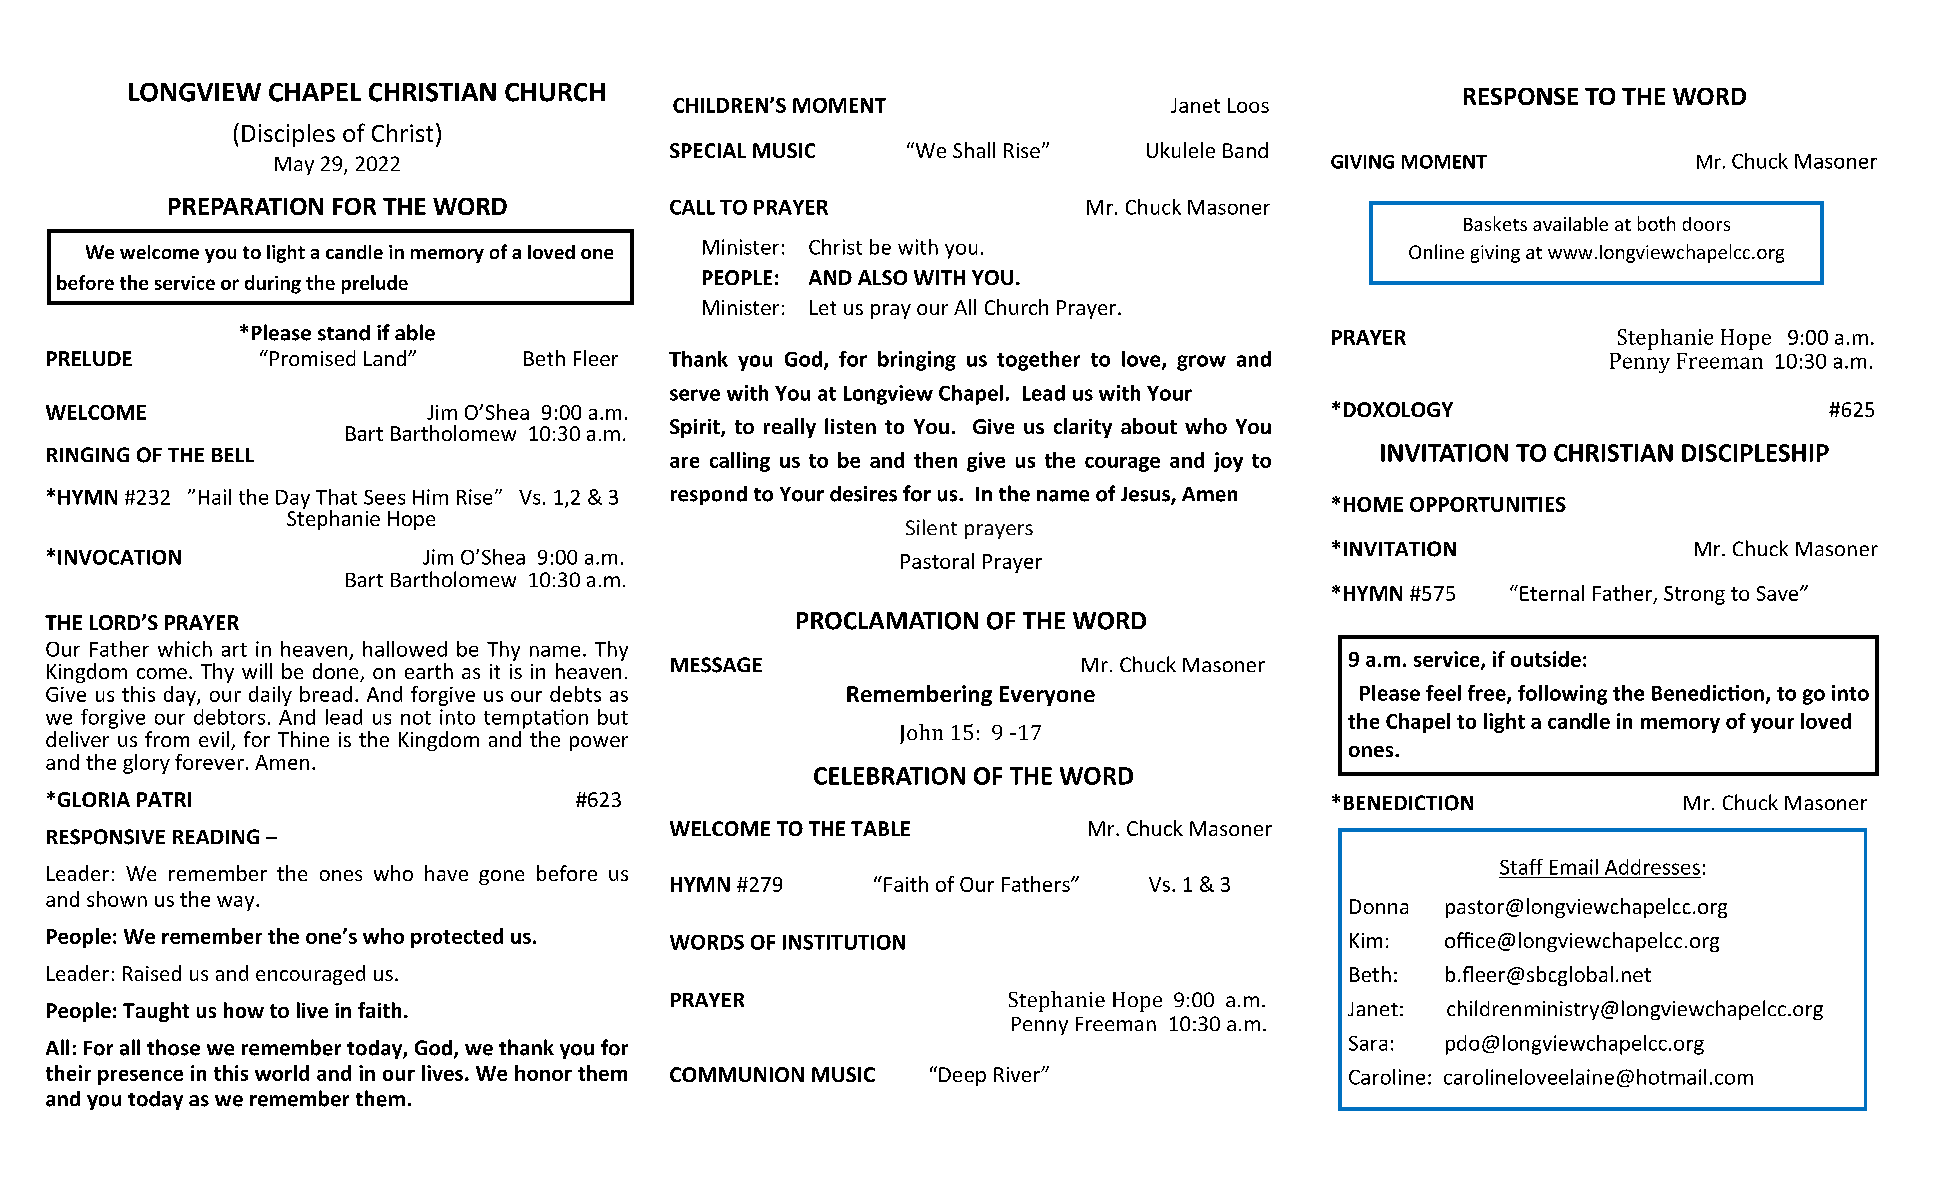 This image has width=1948, height=1183. I want to click on listen, so click(850, 426).
